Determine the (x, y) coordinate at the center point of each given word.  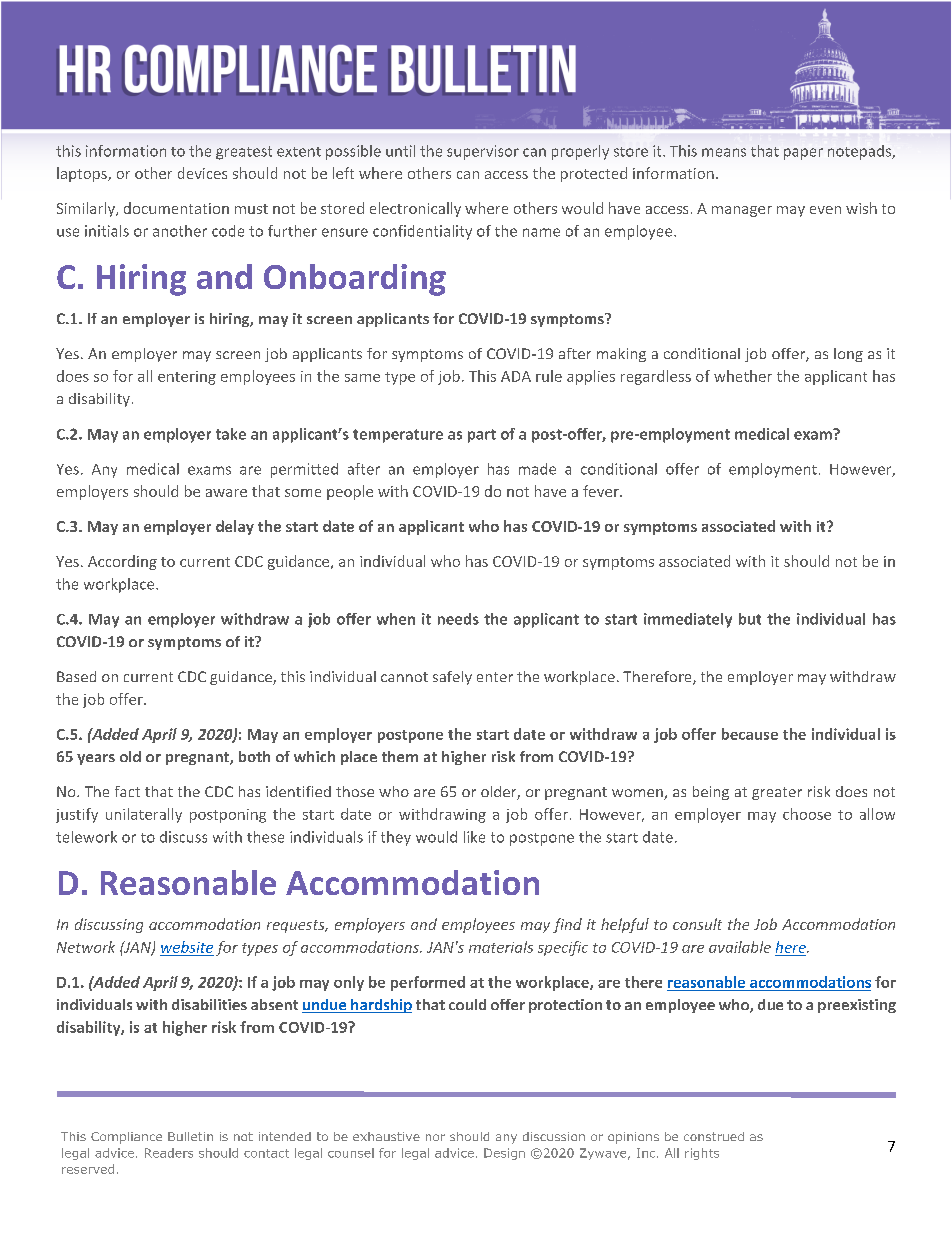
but (750, 619)
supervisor (483, 152)
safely (452, 678)
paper (803, 154)
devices (202, 173)
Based (76, 676)
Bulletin (190, 1136)
